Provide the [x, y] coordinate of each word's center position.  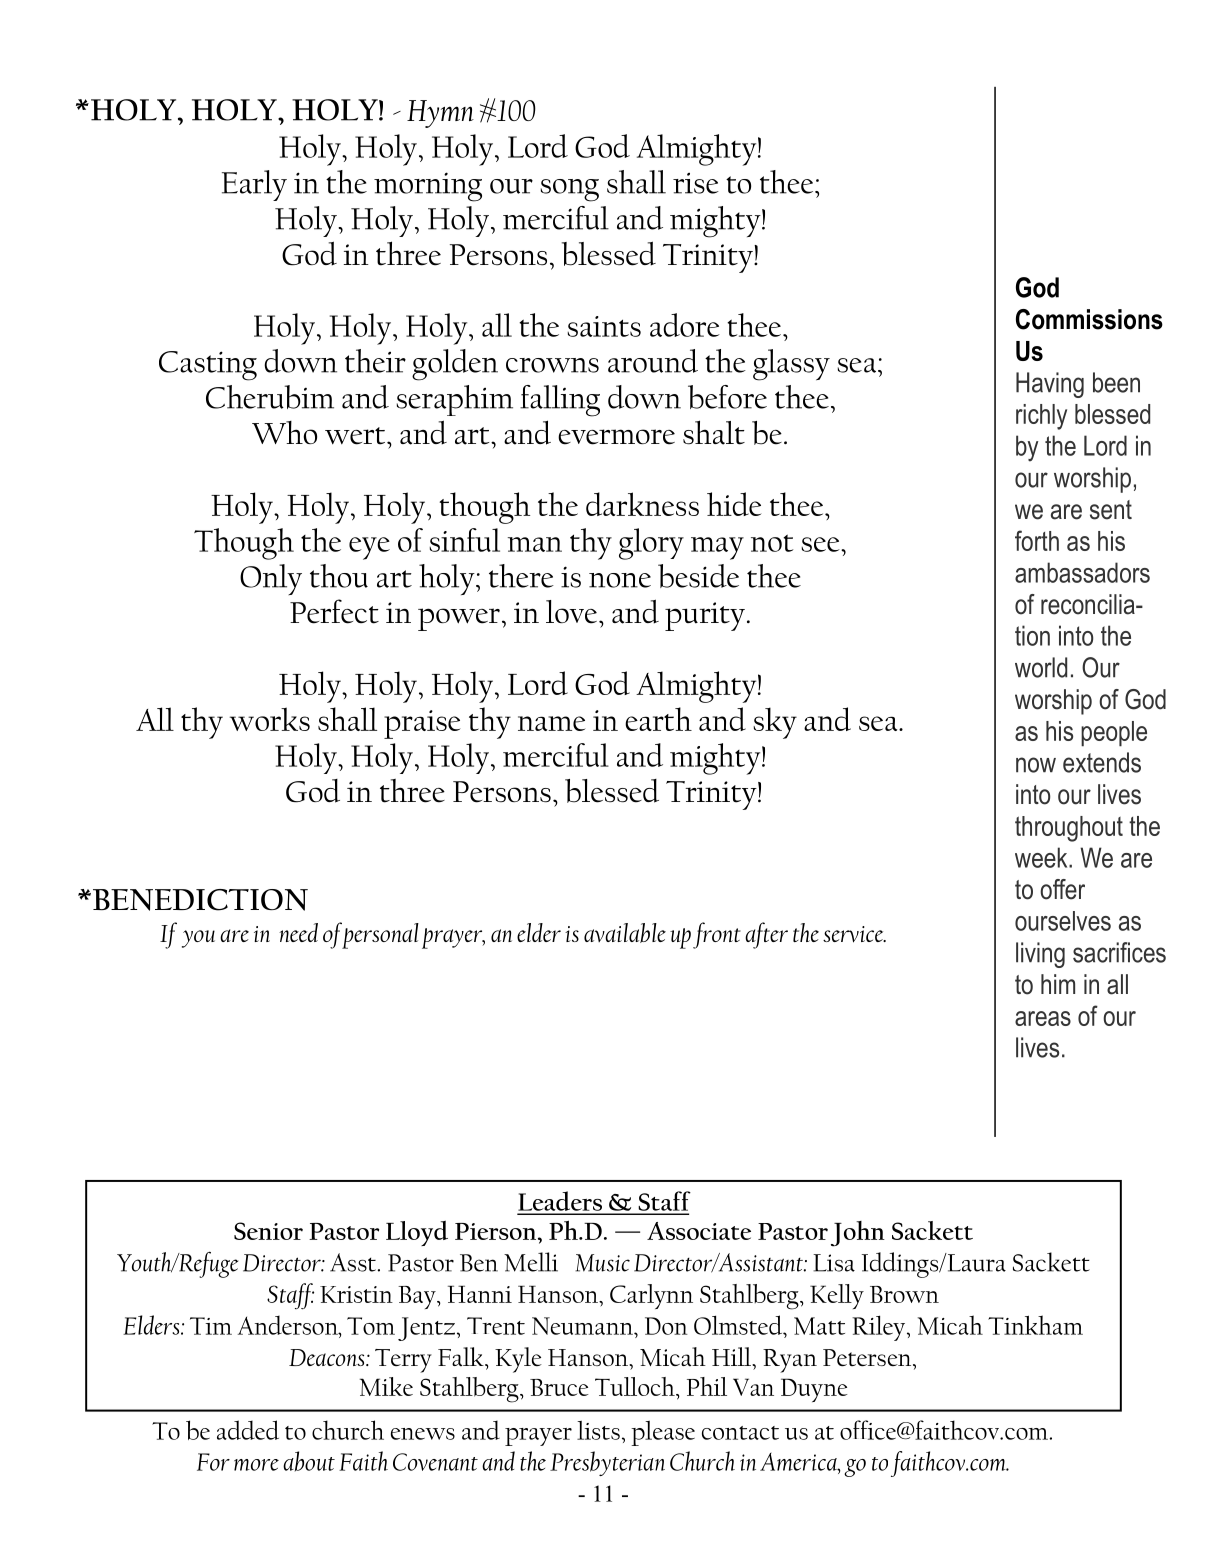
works [270, 719]
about [309, 1461]
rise [696, 183]
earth [658, 719]
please [663, 1433]
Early [254, 185]
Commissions [1089, 319]
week [1042, 857]
